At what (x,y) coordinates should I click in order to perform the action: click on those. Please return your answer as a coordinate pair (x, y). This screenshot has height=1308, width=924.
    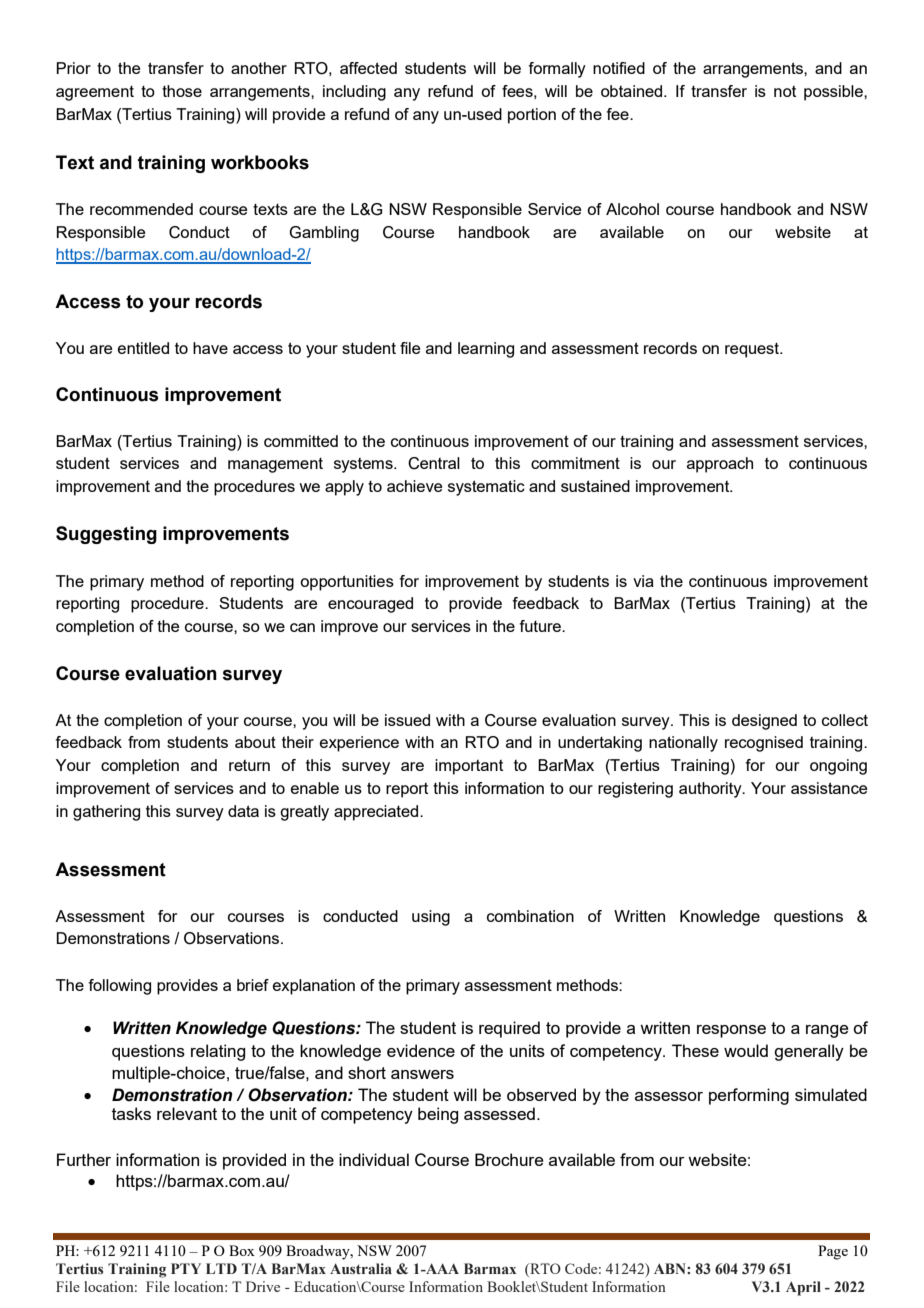
    Looking at the image, I should click on (182, 91).
